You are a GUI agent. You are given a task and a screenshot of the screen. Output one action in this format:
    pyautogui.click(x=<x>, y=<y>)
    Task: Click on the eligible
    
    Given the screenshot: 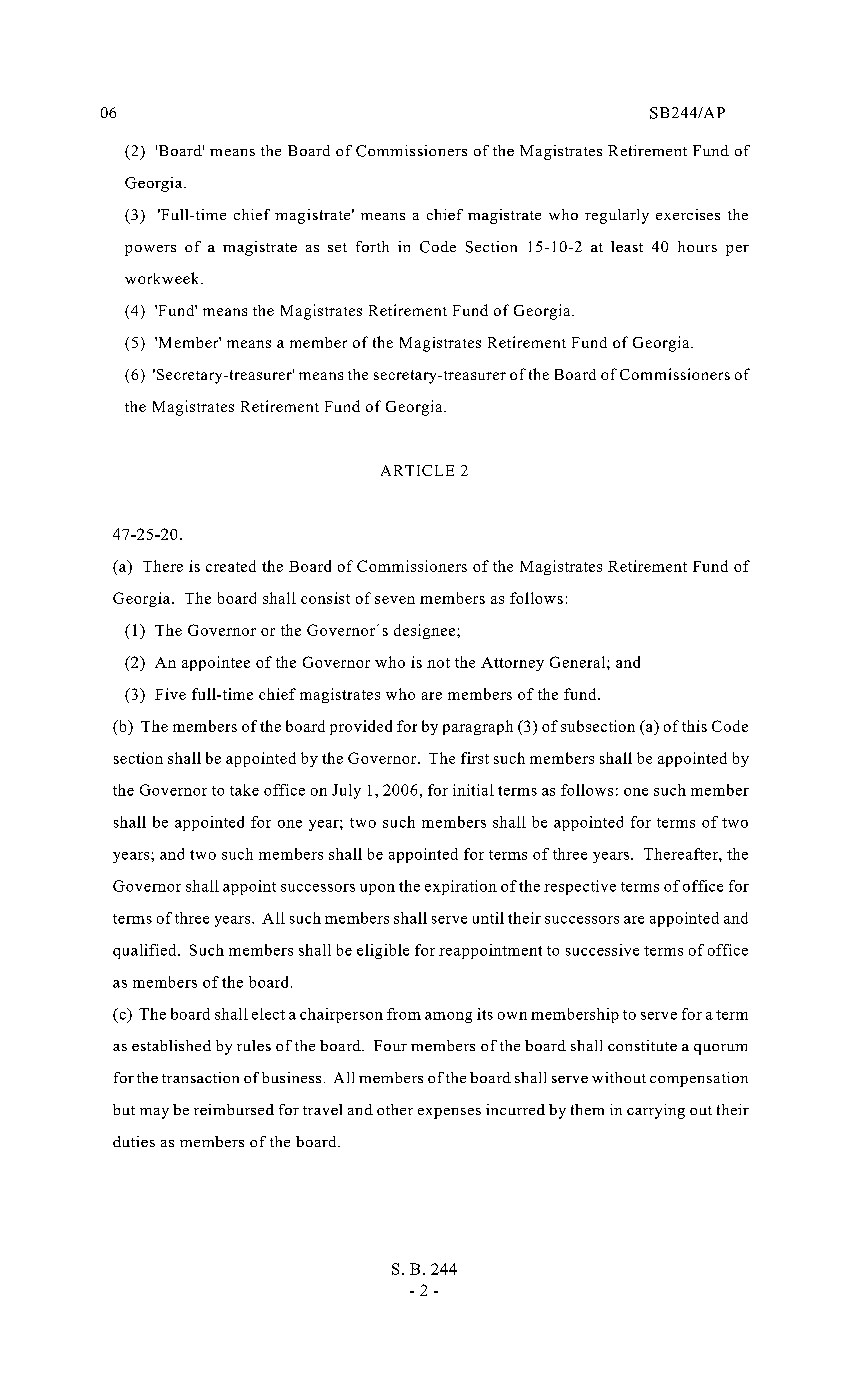 What is the action you would take?
    pyautogui.click(x=383, y=951)
